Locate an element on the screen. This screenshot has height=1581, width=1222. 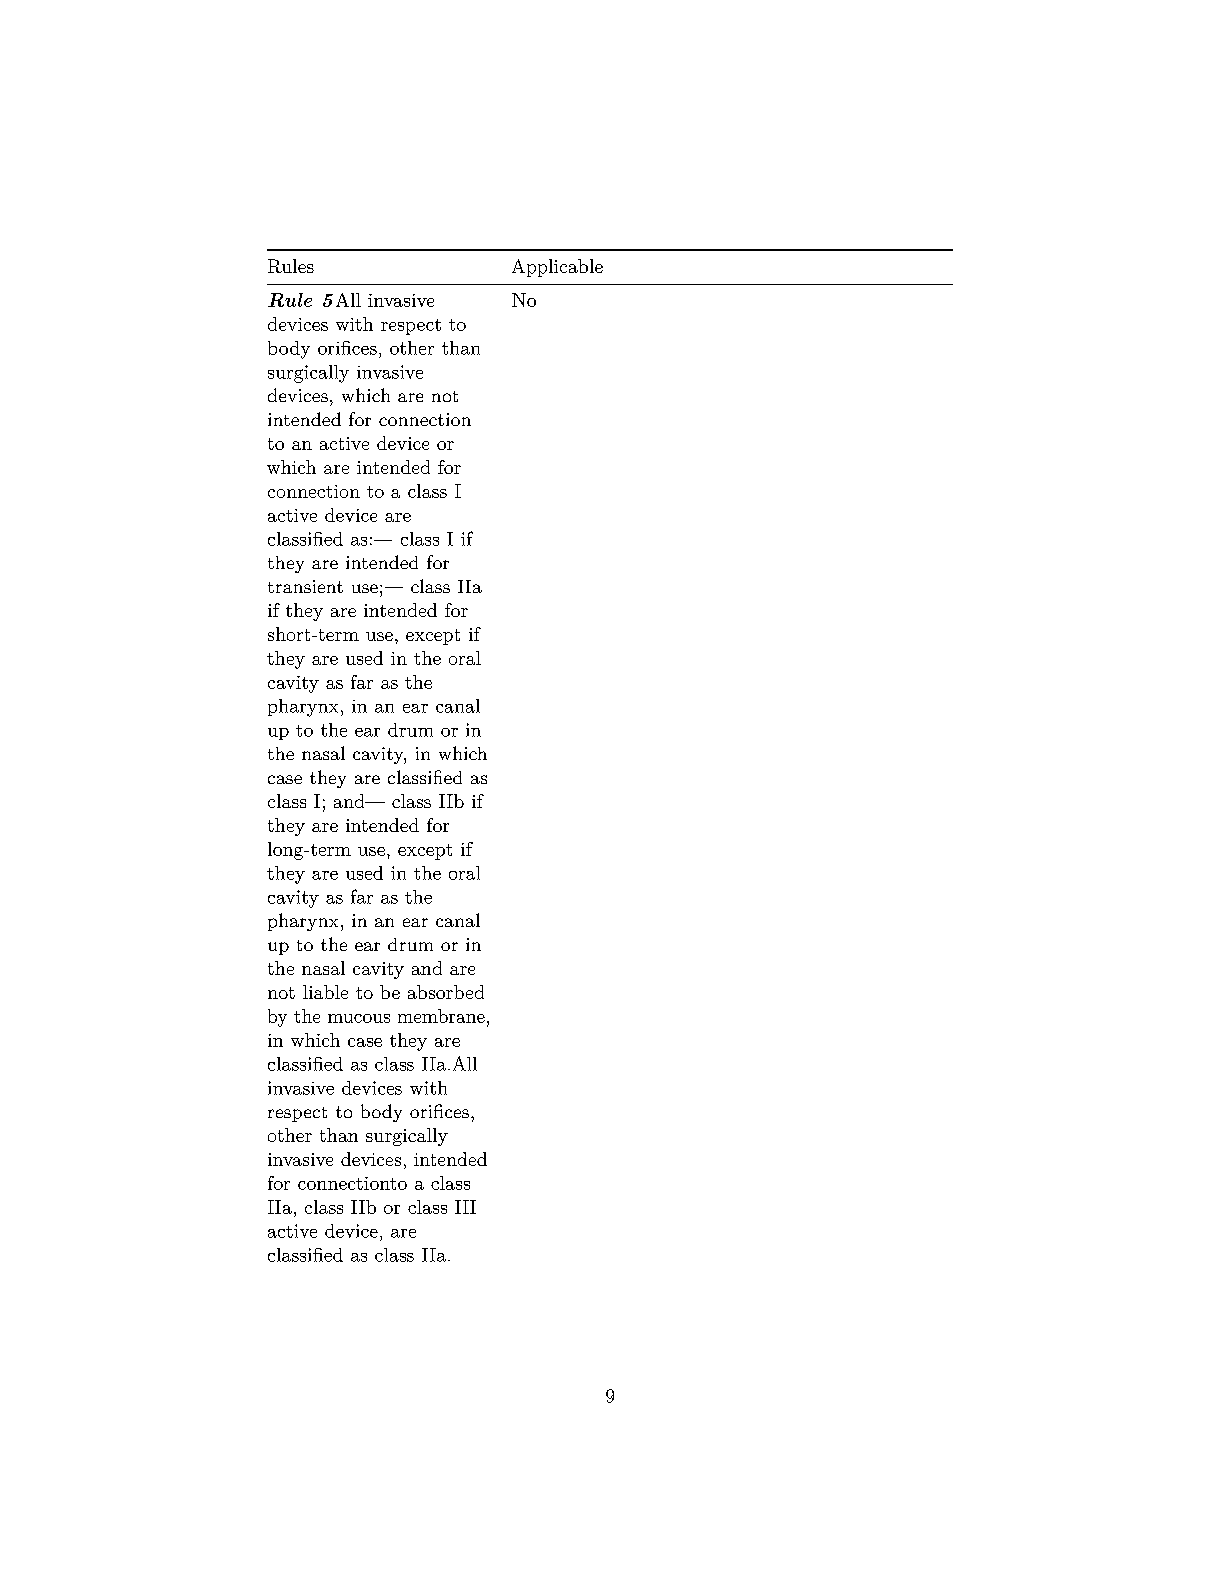
membrane is located at coordinates (441, 1016).
